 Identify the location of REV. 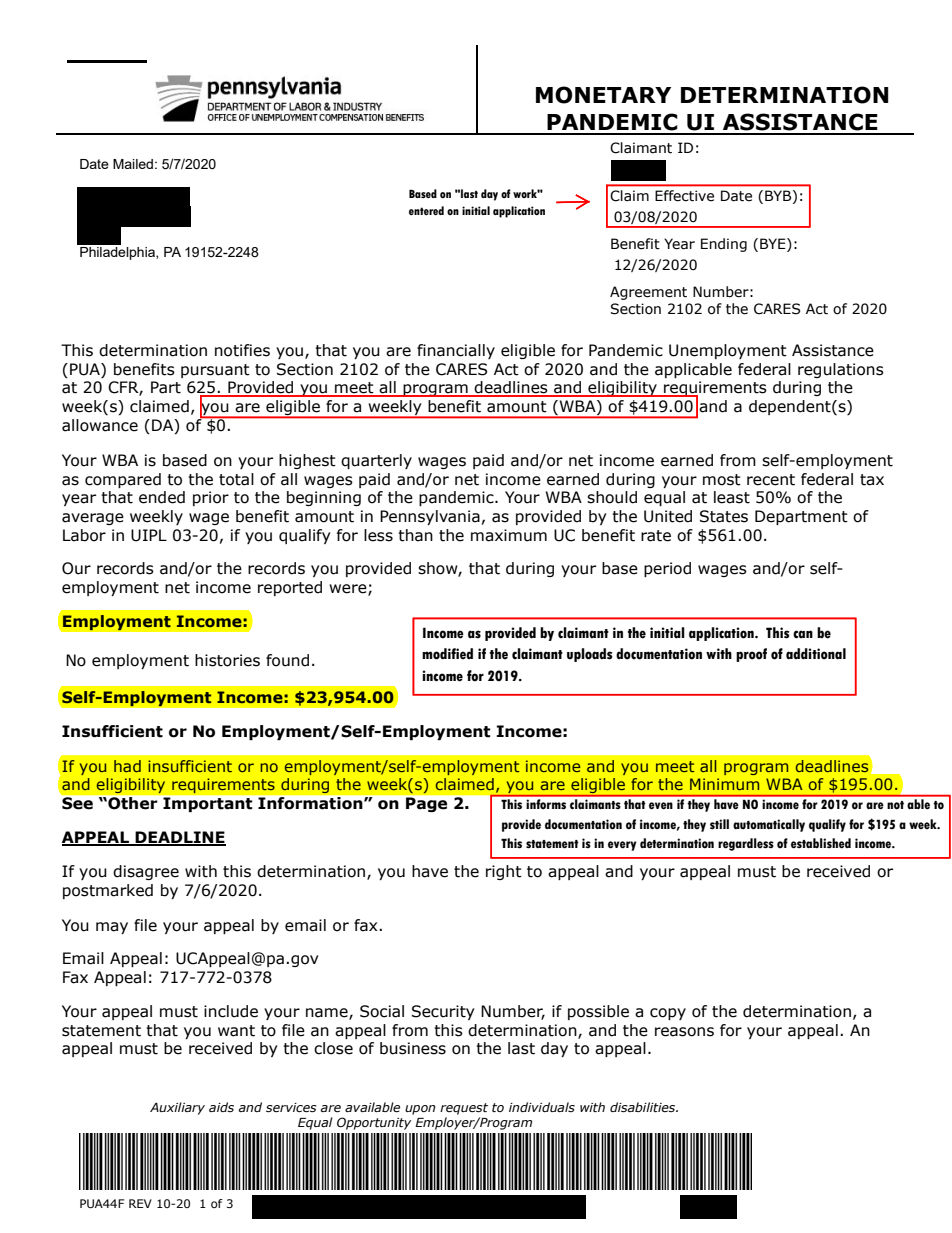
(140, 1203).
